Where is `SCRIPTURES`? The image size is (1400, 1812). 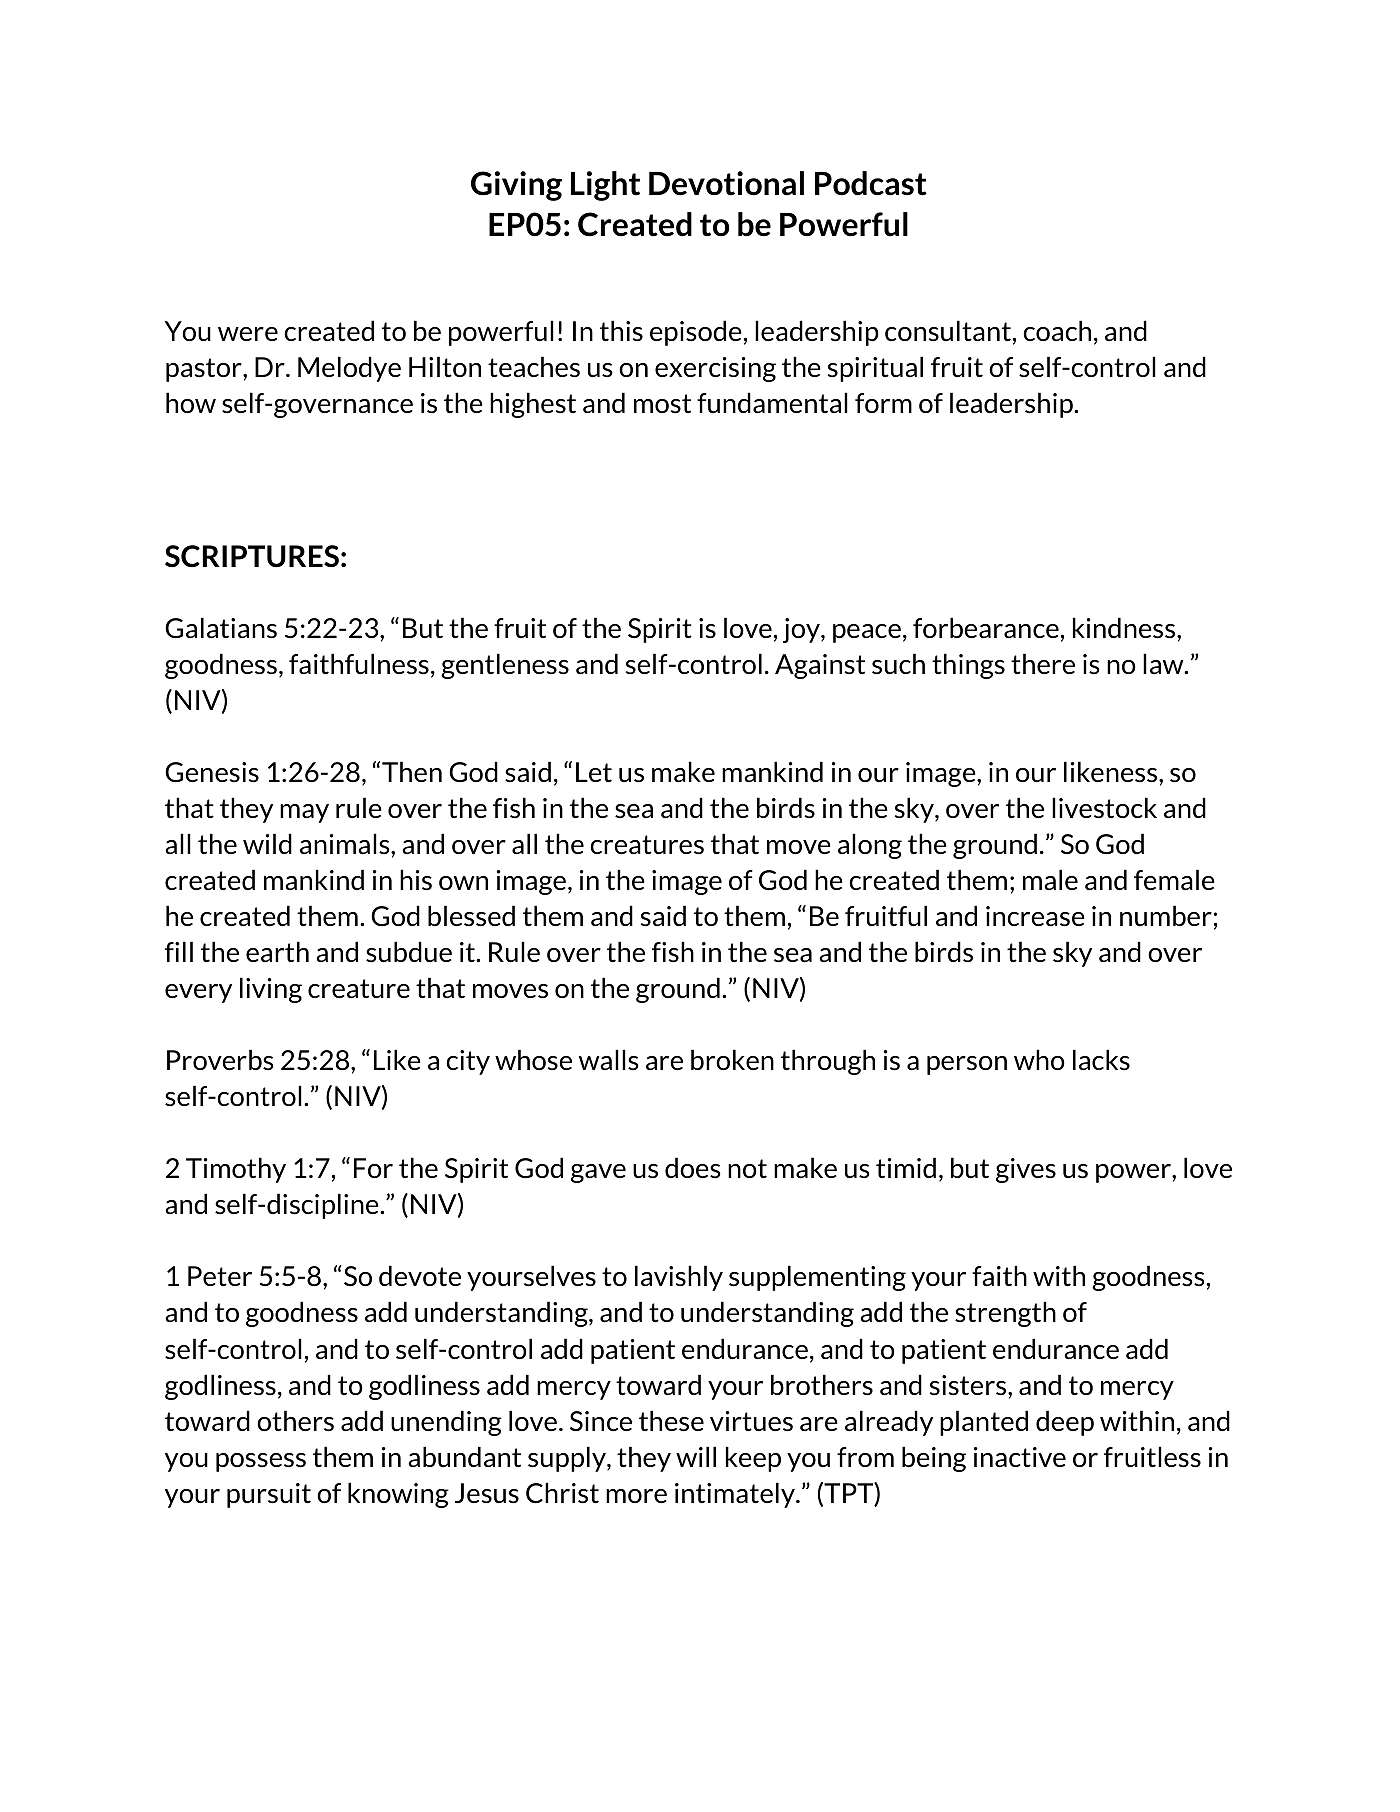
SCRIPTURES is located at coordinates (252, 556).
